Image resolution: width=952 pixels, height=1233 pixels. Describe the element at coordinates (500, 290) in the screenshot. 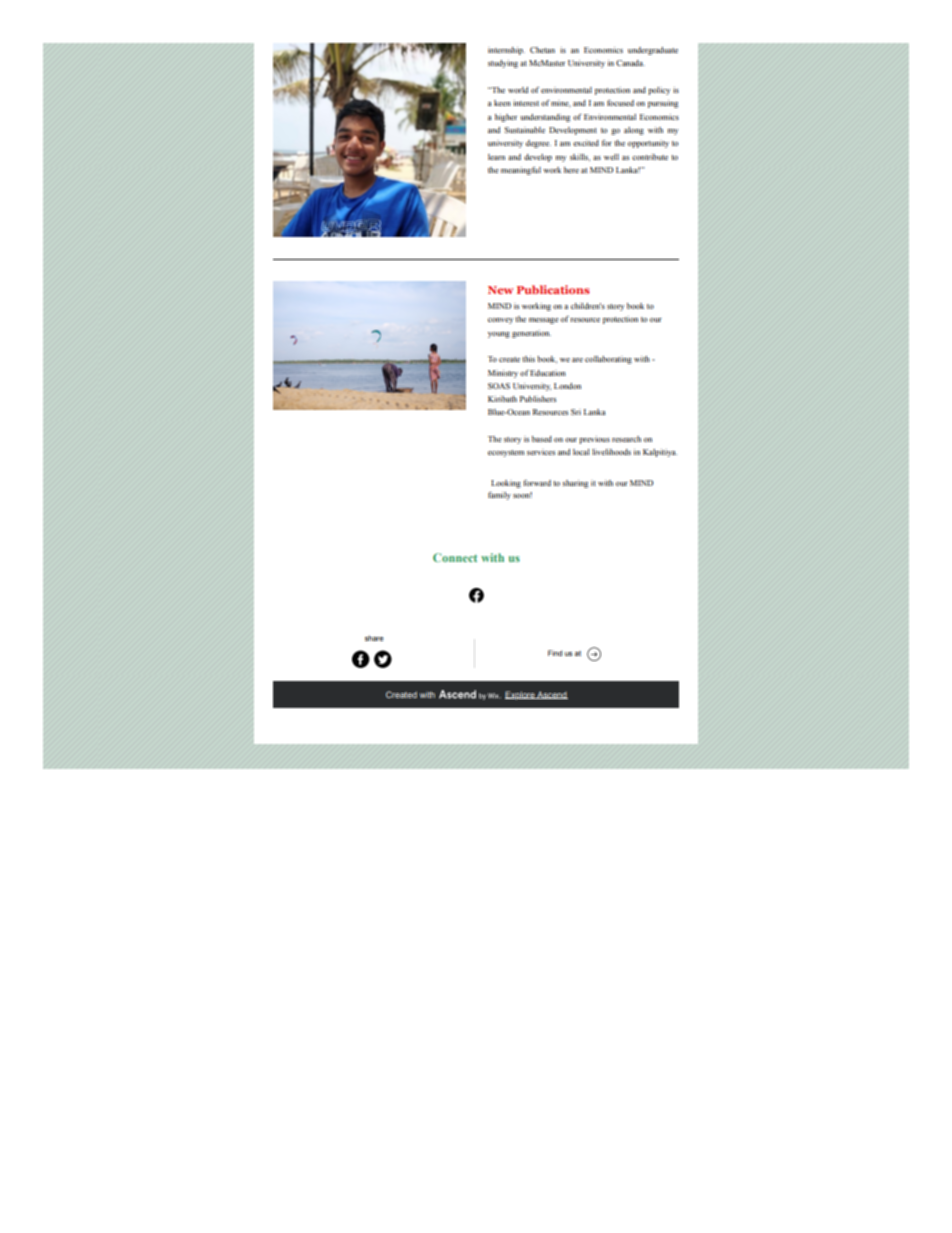

I see `New` at that location.
